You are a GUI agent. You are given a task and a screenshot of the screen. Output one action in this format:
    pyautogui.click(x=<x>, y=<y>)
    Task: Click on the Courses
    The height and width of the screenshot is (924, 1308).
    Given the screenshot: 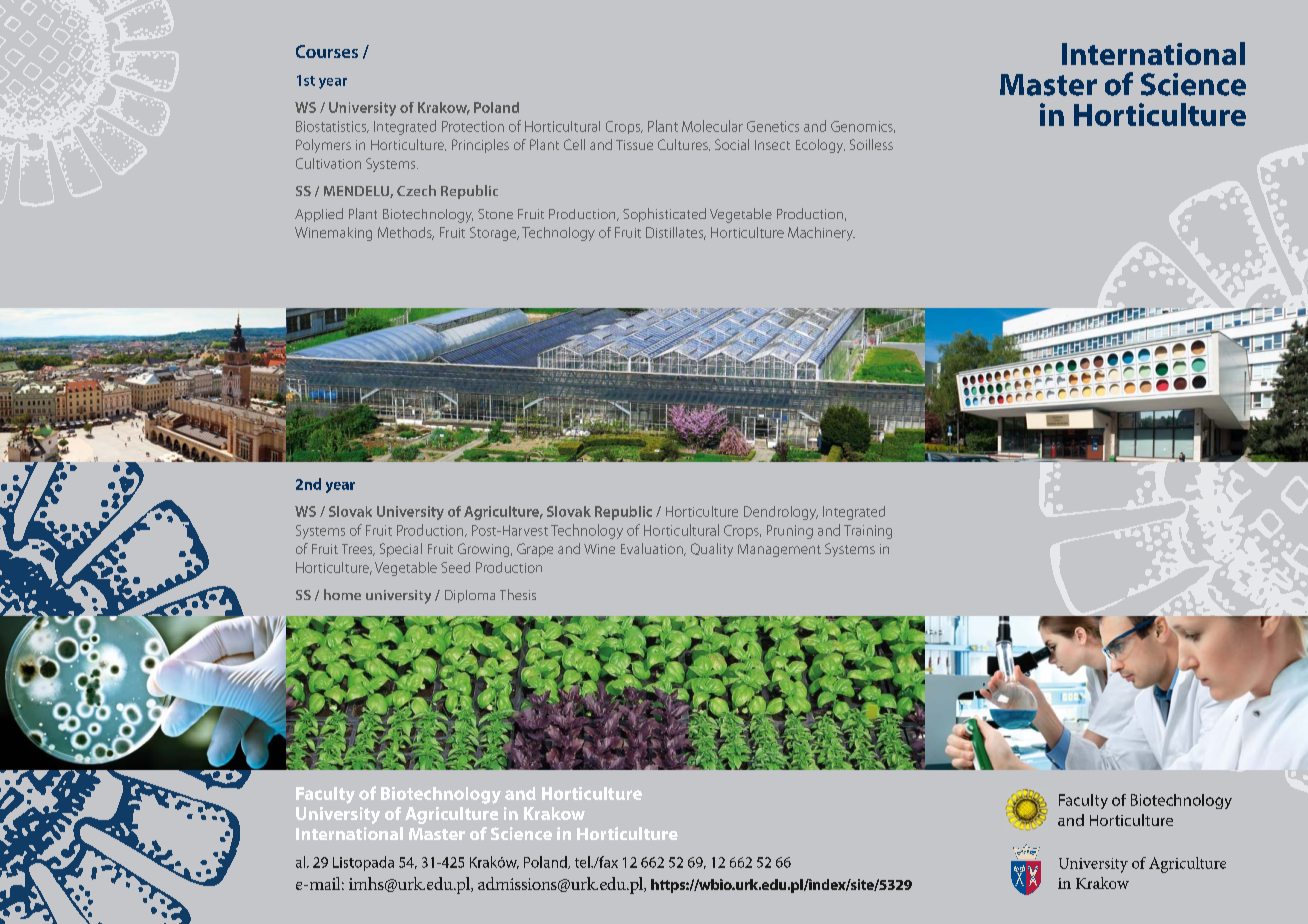 What is the action you would take?
    pyautogui.click(x=327, y=51)
